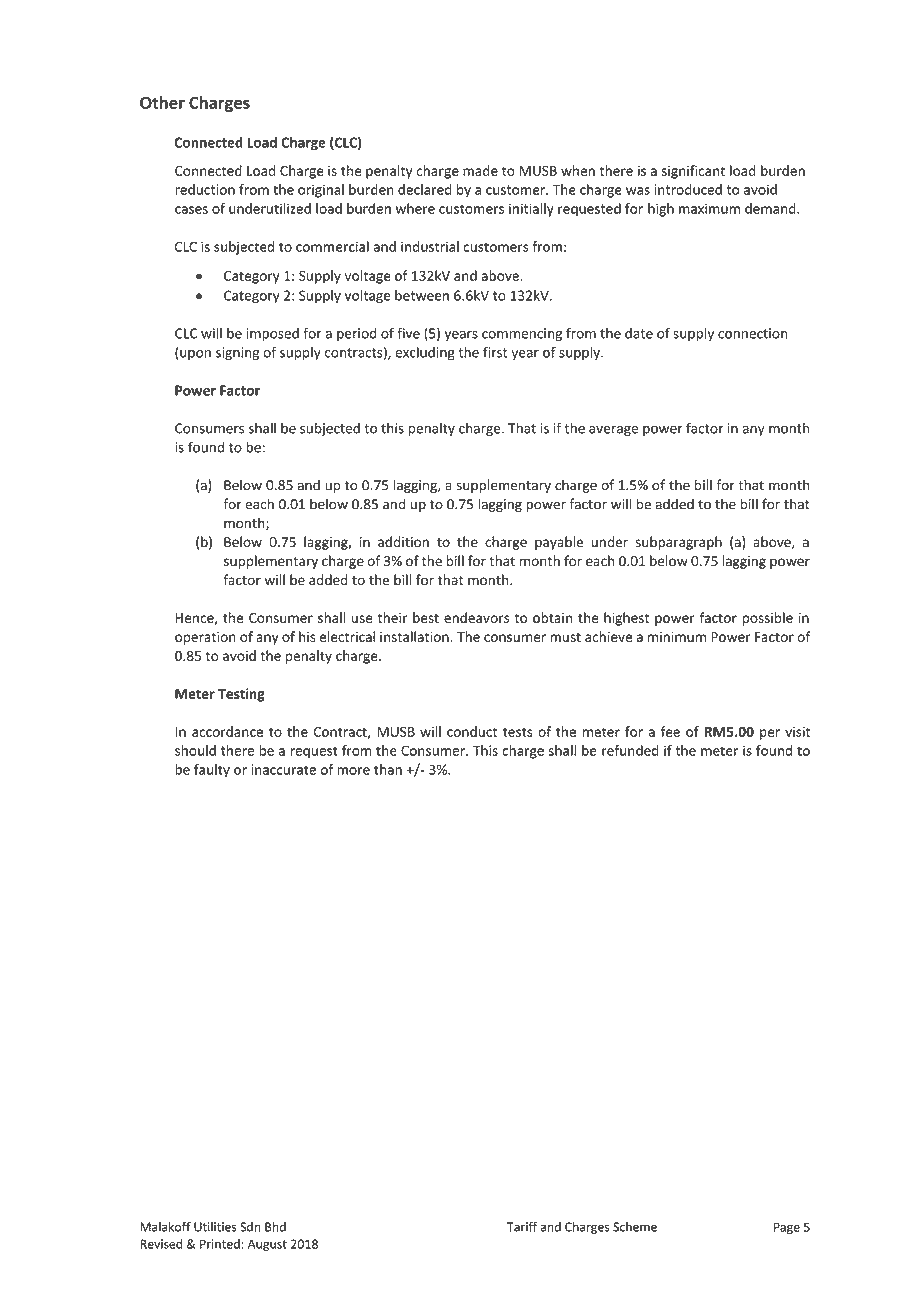  Describe the element at coordinates (241, 695) in the screenshot. I see `Testing` at that location.
